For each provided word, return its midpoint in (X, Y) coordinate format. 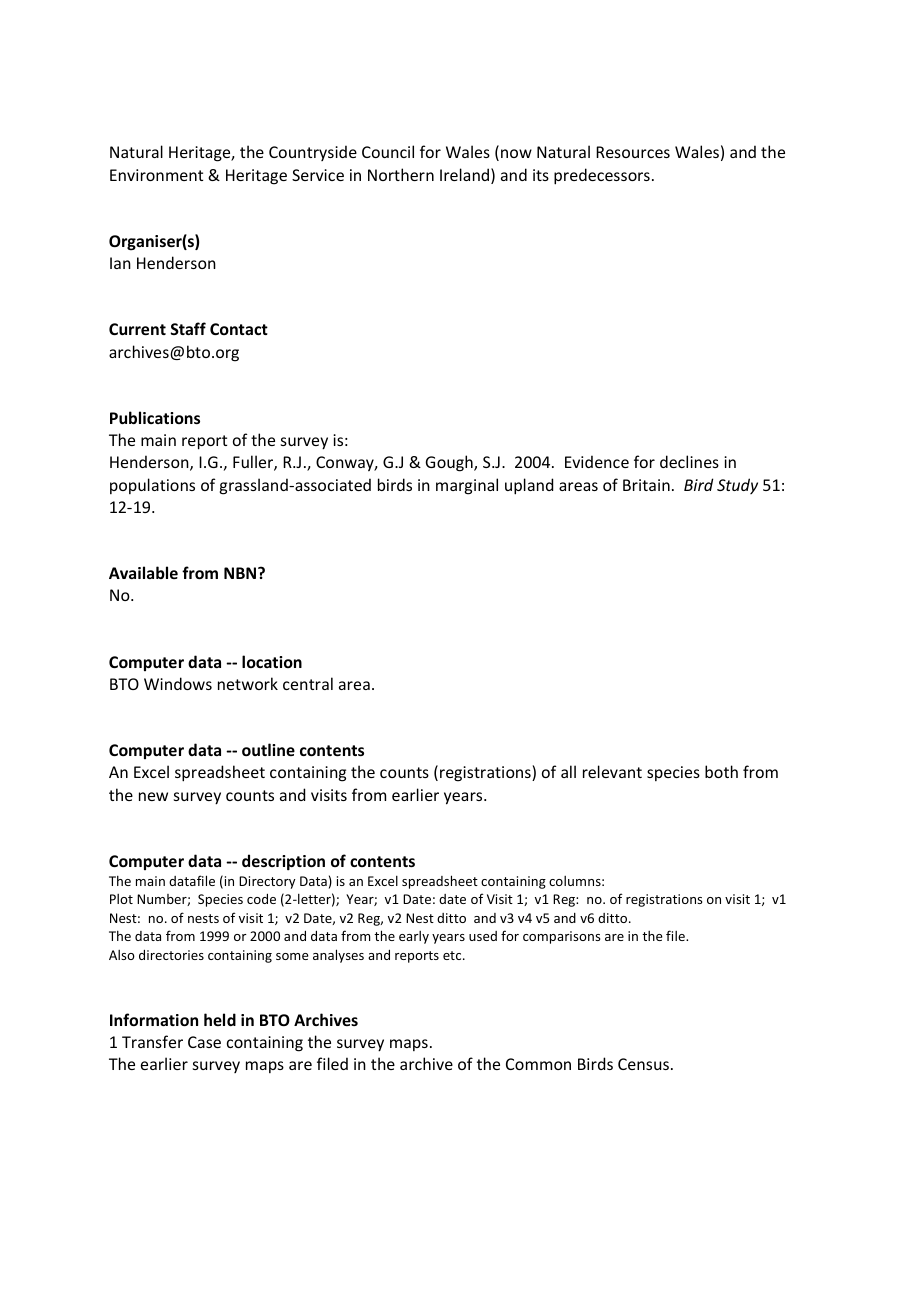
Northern (401, 174)
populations (152, 486)
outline (268, 749)
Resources (633, 152)
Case (204, 1042)
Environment (156, 175)
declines (689, 461)
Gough (450, 463)
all (568, 771)
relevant (612, 771)
